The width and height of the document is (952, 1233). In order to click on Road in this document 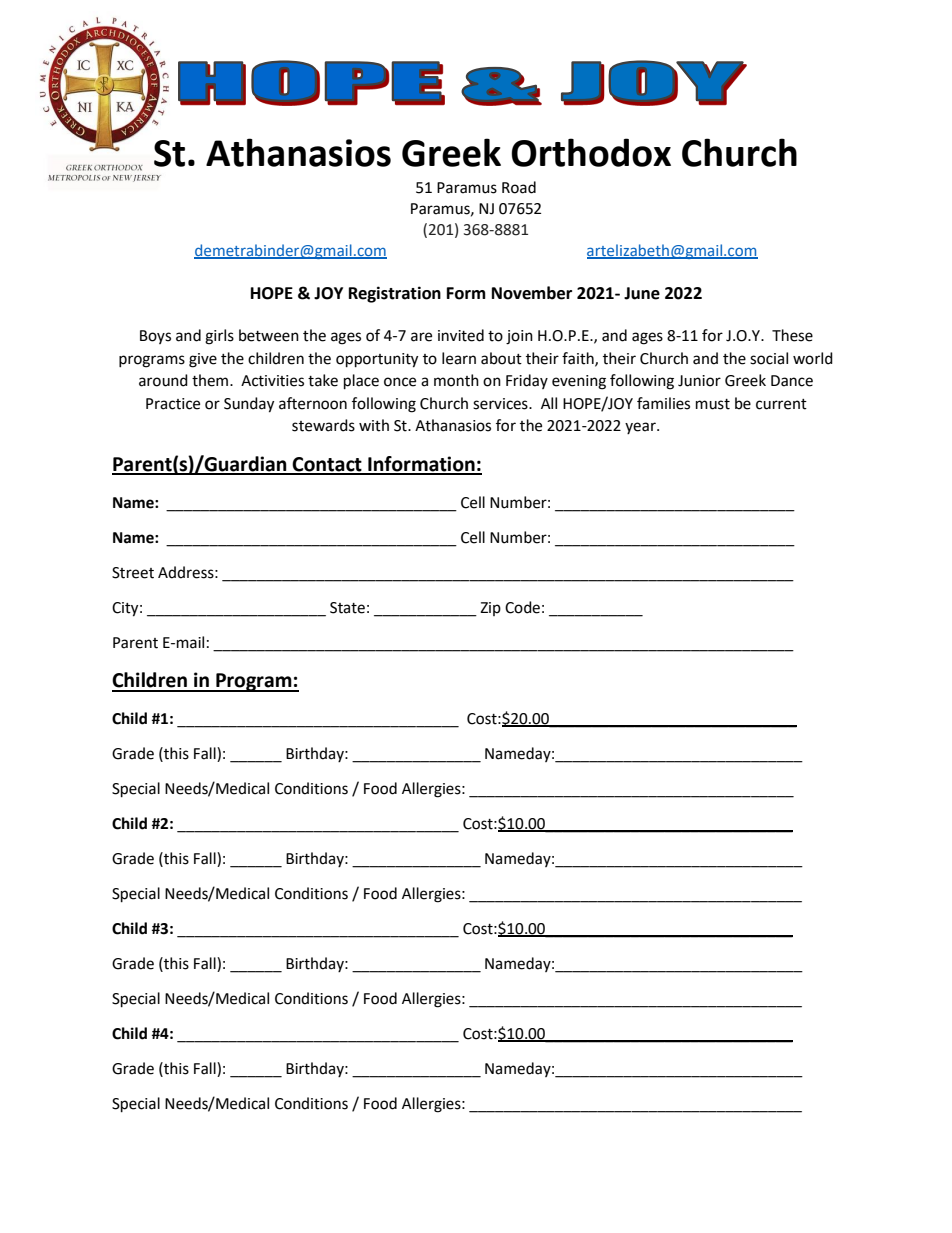, I will do `click(519, 187)`.
